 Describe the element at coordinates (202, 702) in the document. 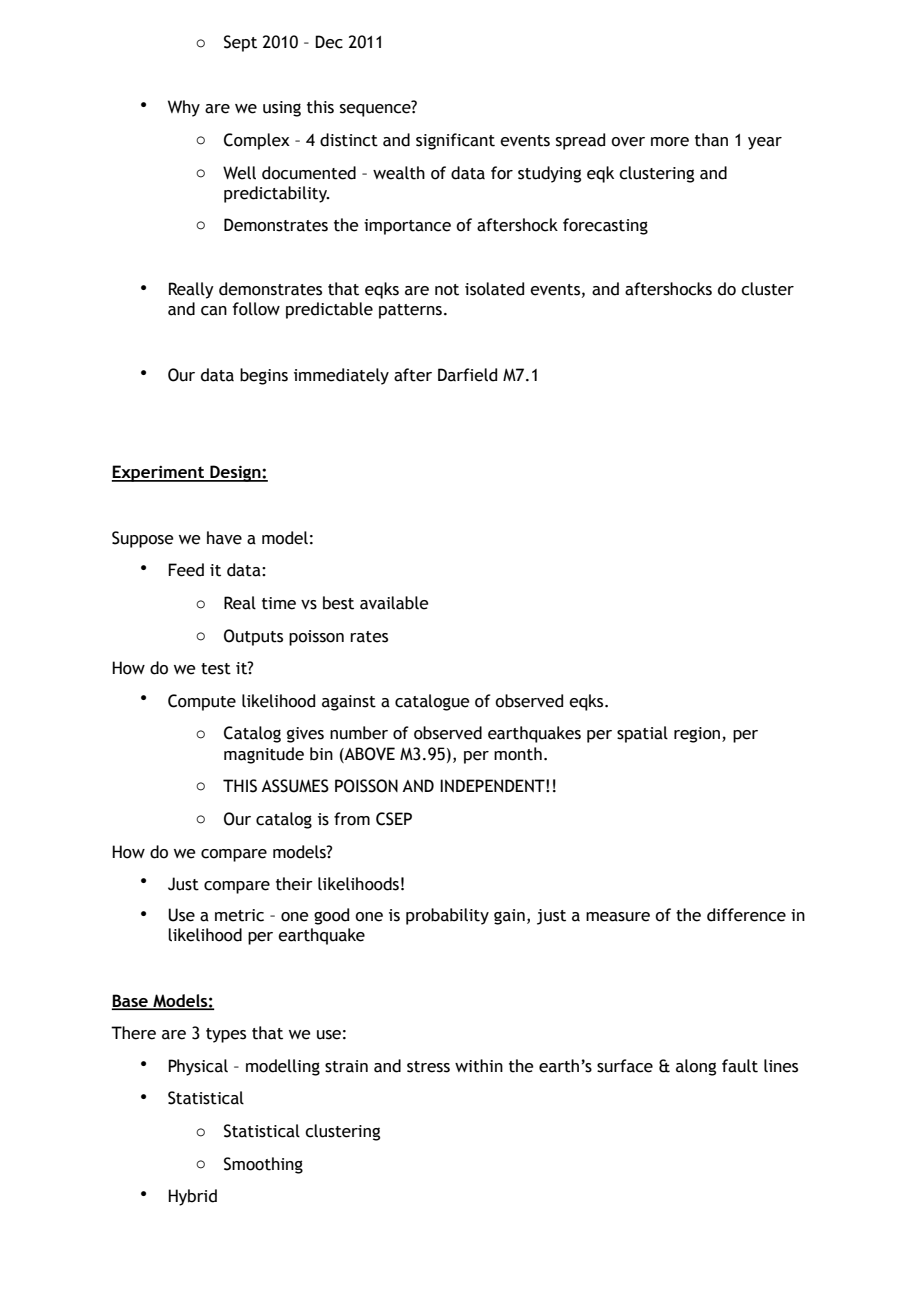

I see `Compute` at that location.
